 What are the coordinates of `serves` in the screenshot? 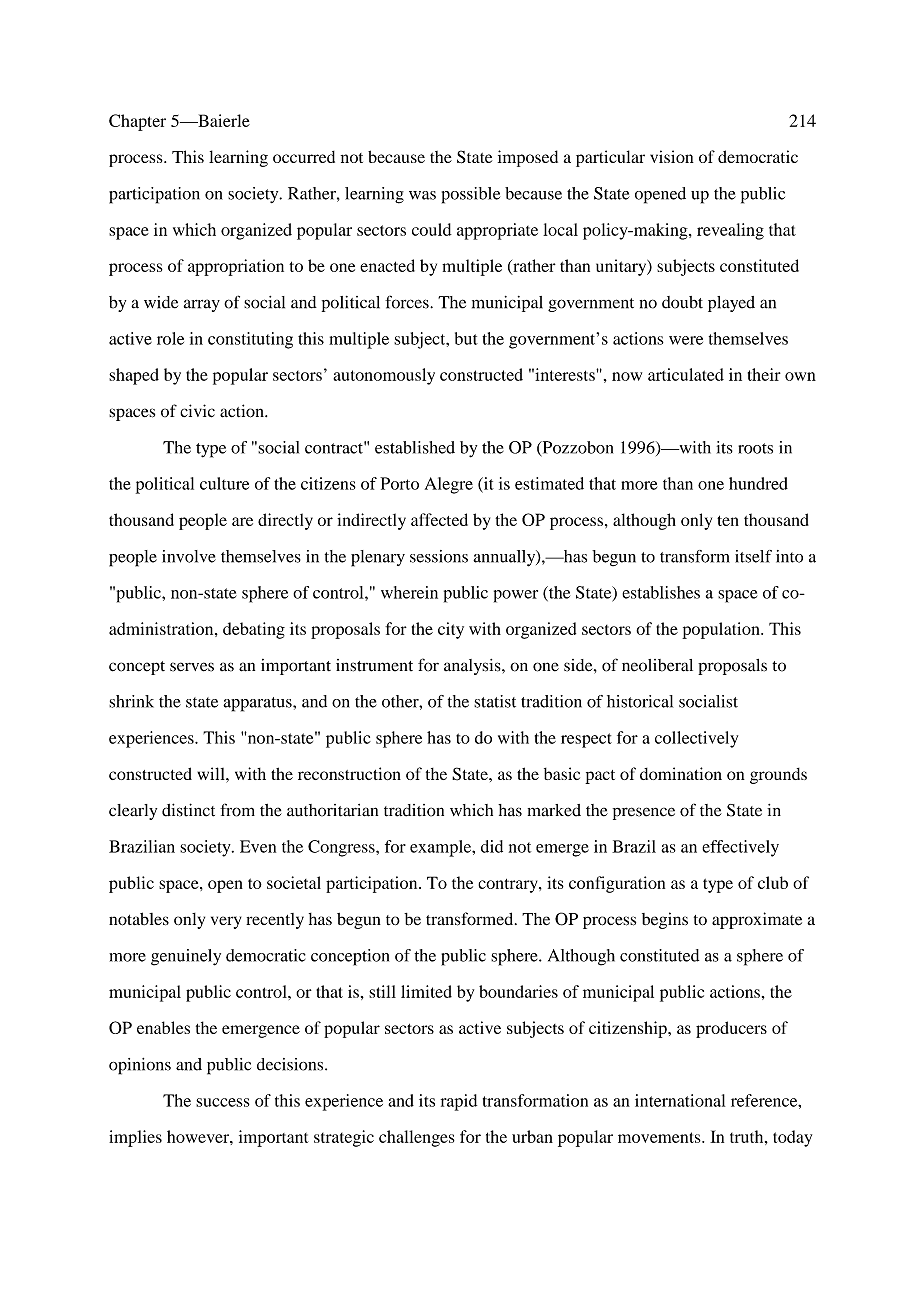 It's located at (192, 667).
